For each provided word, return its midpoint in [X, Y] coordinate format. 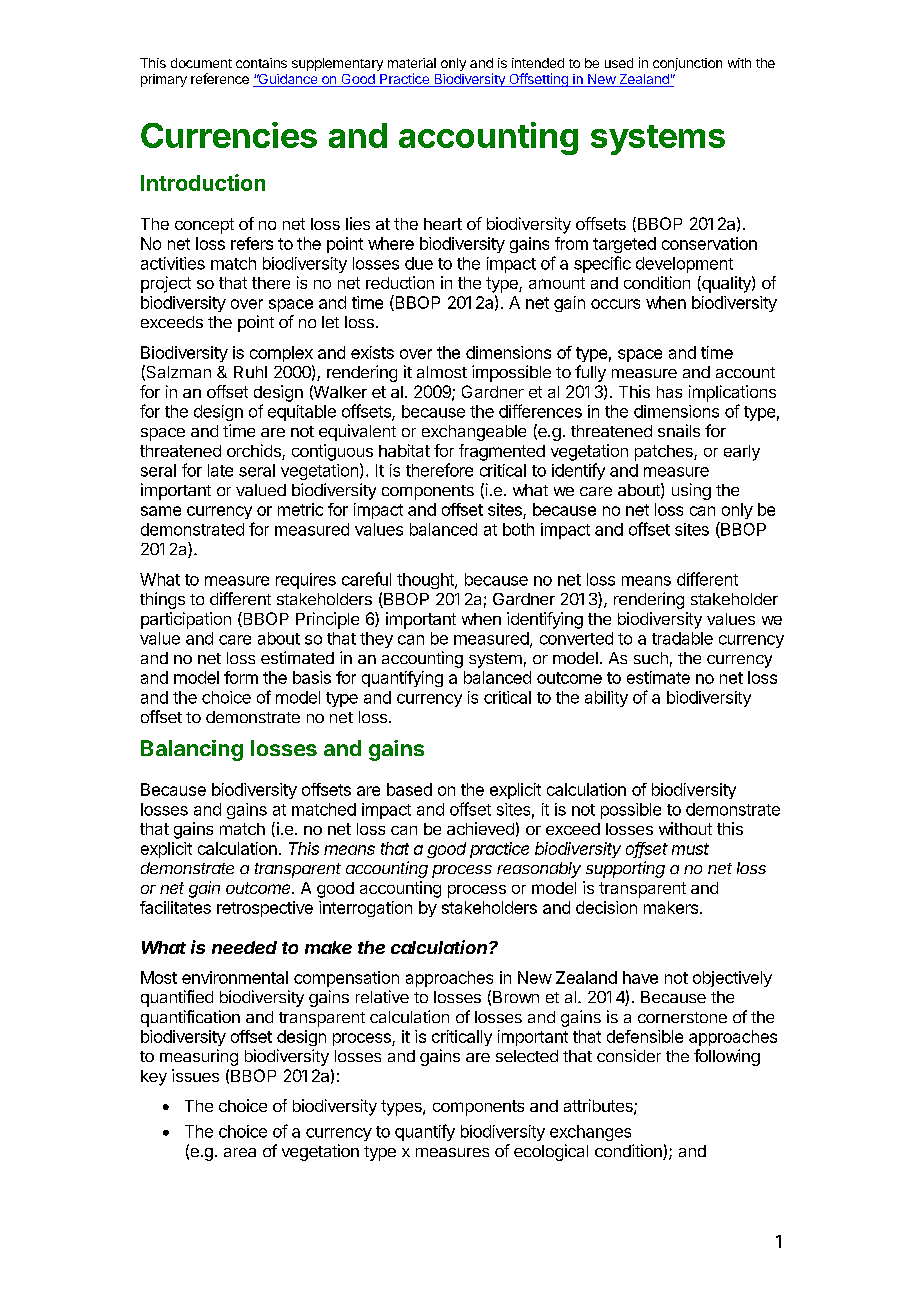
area [240, 1152]
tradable [682, 638]
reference [220, 78]
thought [426, 581]
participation [186, 620]
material [412, 63]
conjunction [687, 64]
